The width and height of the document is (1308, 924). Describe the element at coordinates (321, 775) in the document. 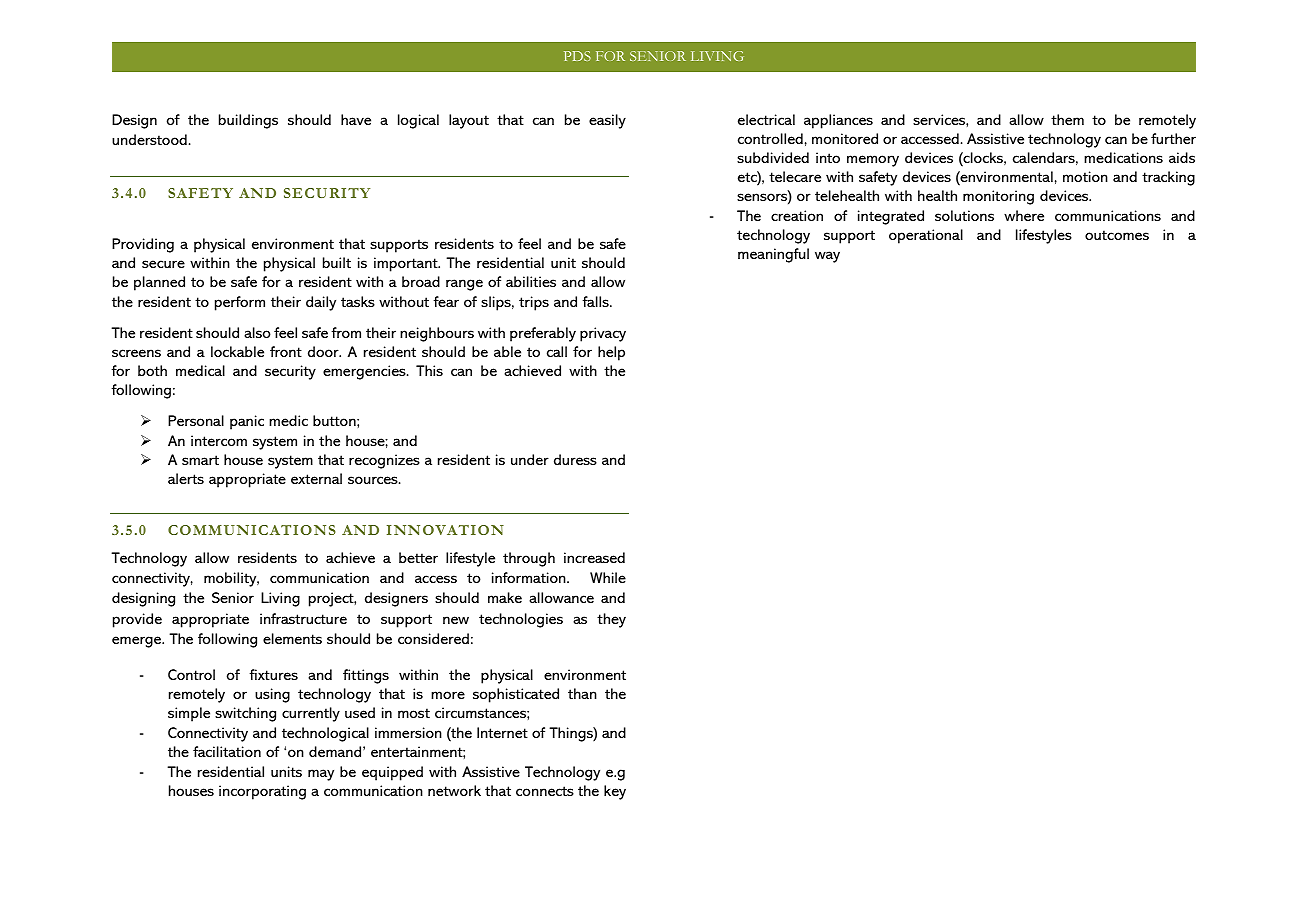

I see `may` at that location.
